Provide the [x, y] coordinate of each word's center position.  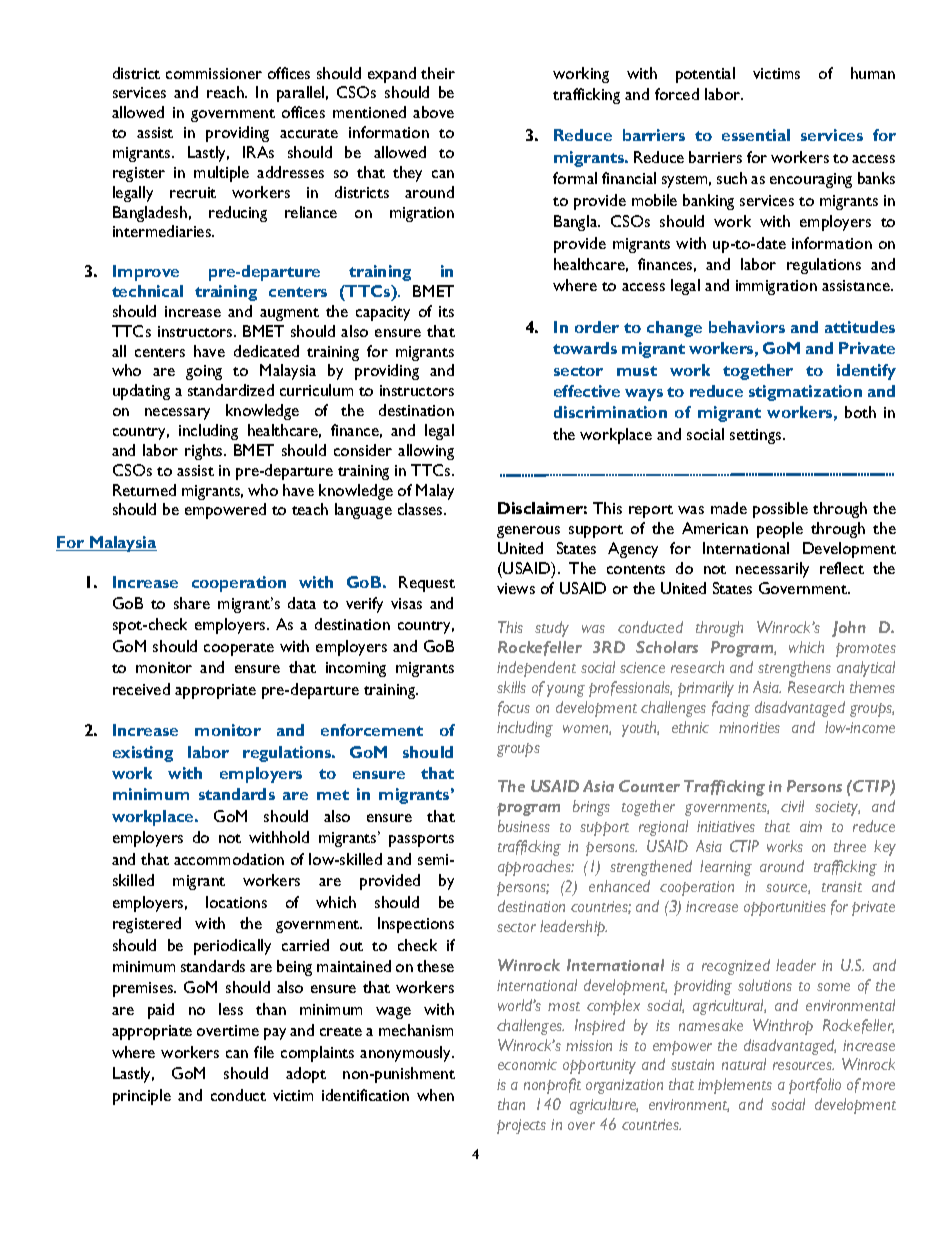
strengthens [794, 669]
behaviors [747, 327]
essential [756, 135]
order [597, 327]
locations [236, 902]
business [524, 826]
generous [528, 532]
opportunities [785, 908]
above [433, 112]
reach [226, 92]
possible [780, 510]
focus [514, 708]
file [264, 1052]
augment [289, 314]
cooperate [239, 649]
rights [205, 452]
